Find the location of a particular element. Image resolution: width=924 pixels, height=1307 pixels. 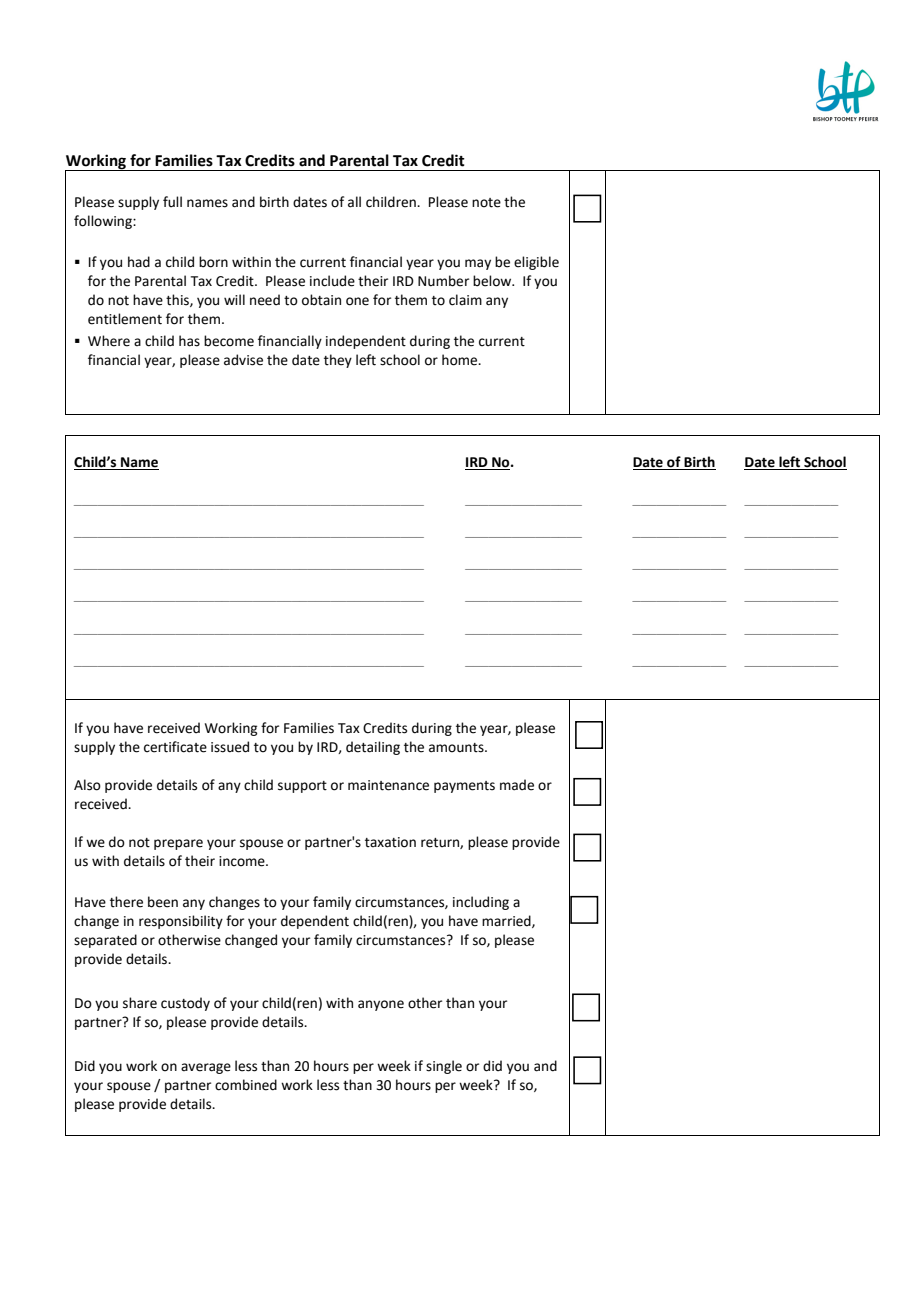

had is located at coordinates (139, 262).
